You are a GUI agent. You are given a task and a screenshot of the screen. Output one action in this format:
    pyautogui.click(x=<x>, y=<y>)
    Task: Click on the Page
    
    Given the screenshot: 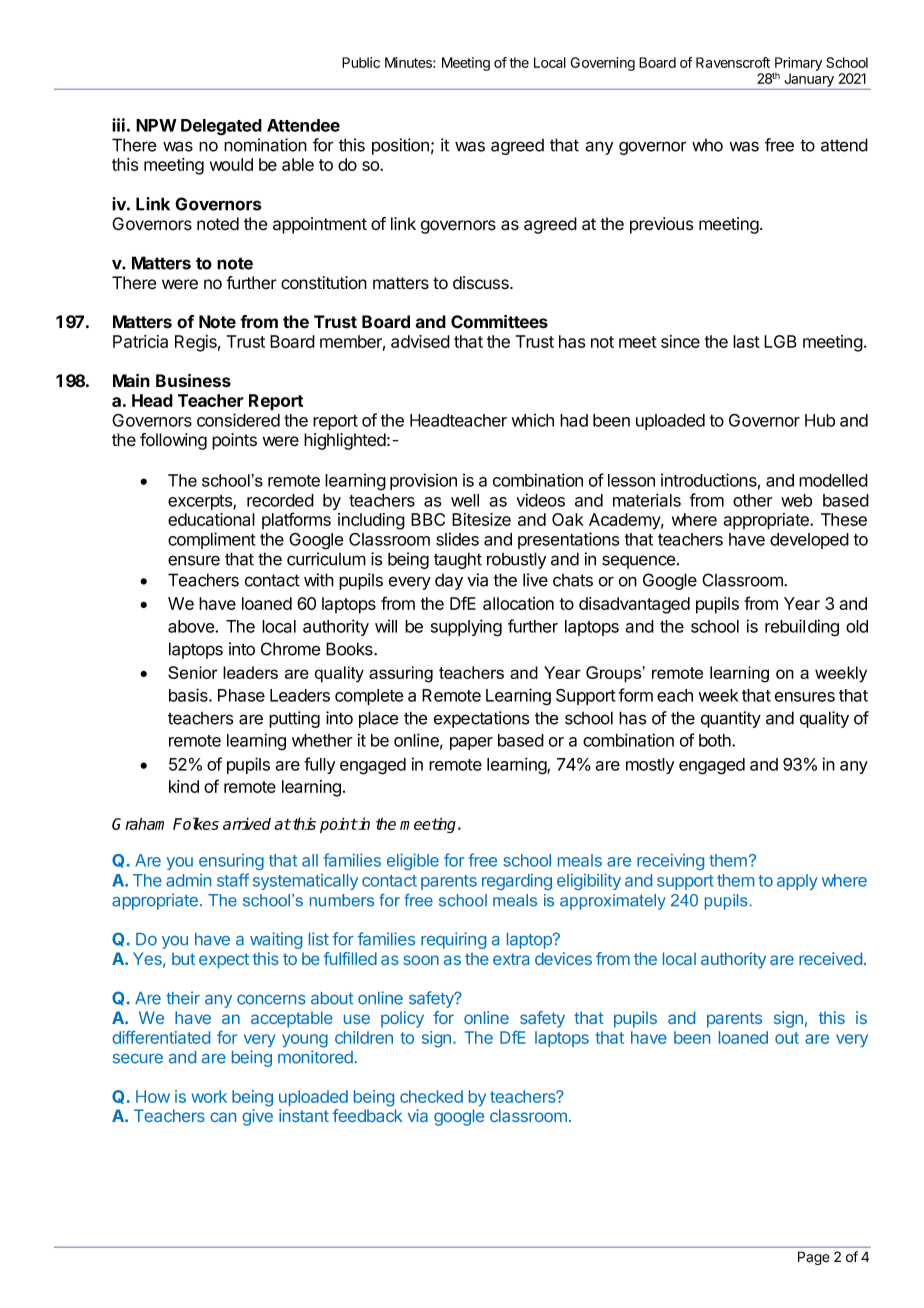 What is the action you would take?
    pyautogui.click(x=814, y=1258)
